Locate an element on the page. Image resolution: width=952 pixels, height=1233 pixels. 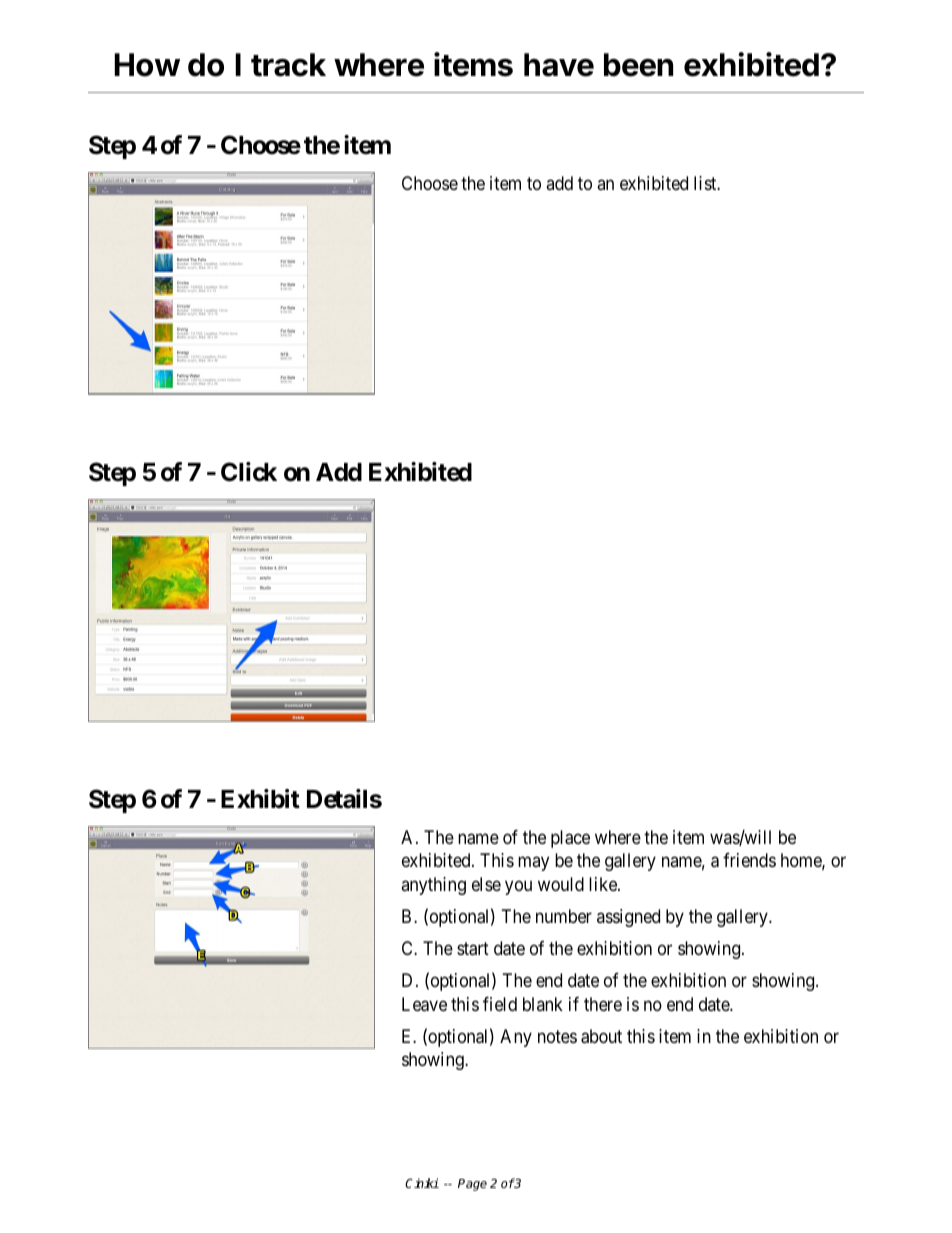
place is located at coordinates (570, 839).
